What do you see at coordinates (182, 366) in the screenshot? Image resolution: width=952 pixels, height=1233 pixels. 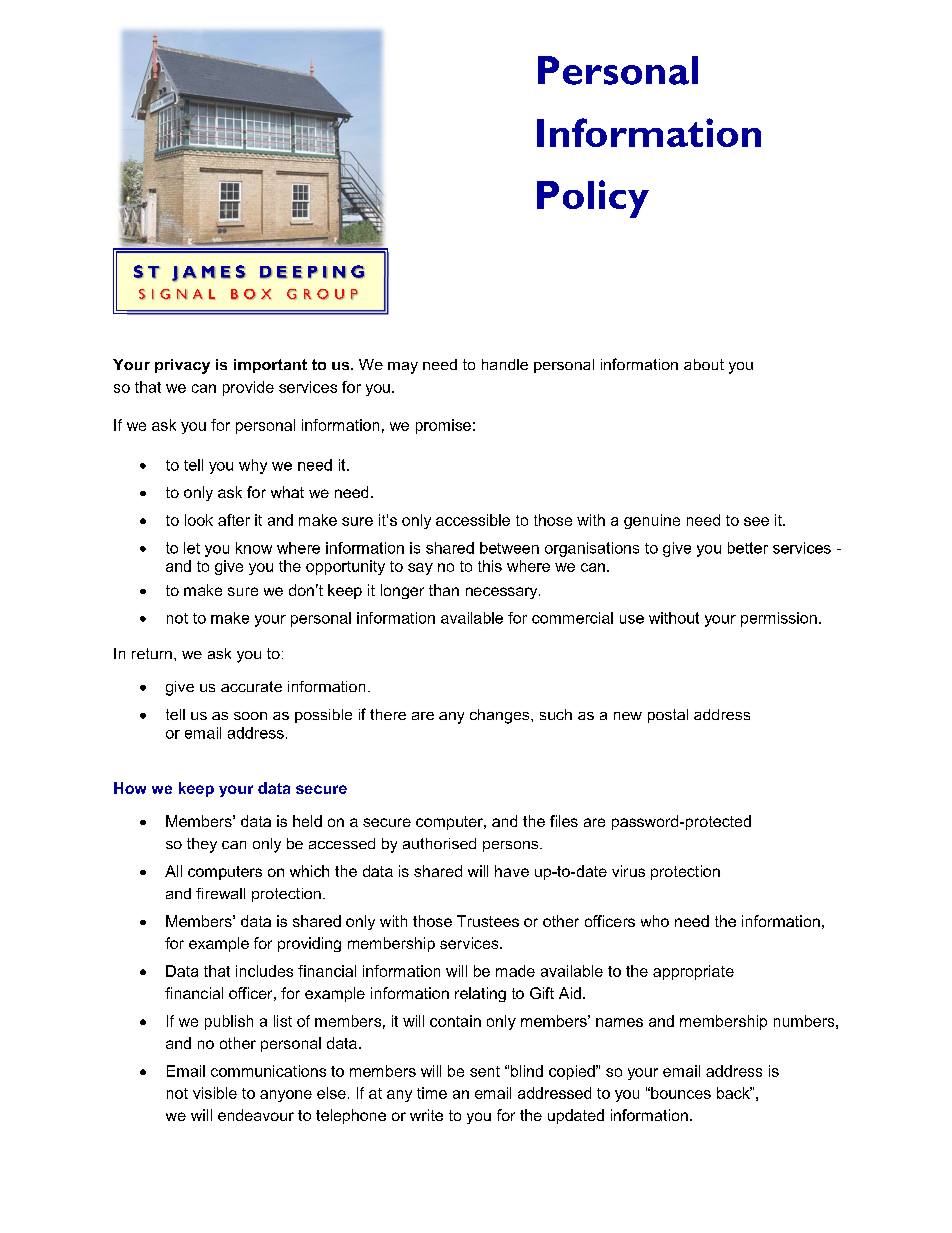 I see `privacy` at bounding box center [182, 366].
